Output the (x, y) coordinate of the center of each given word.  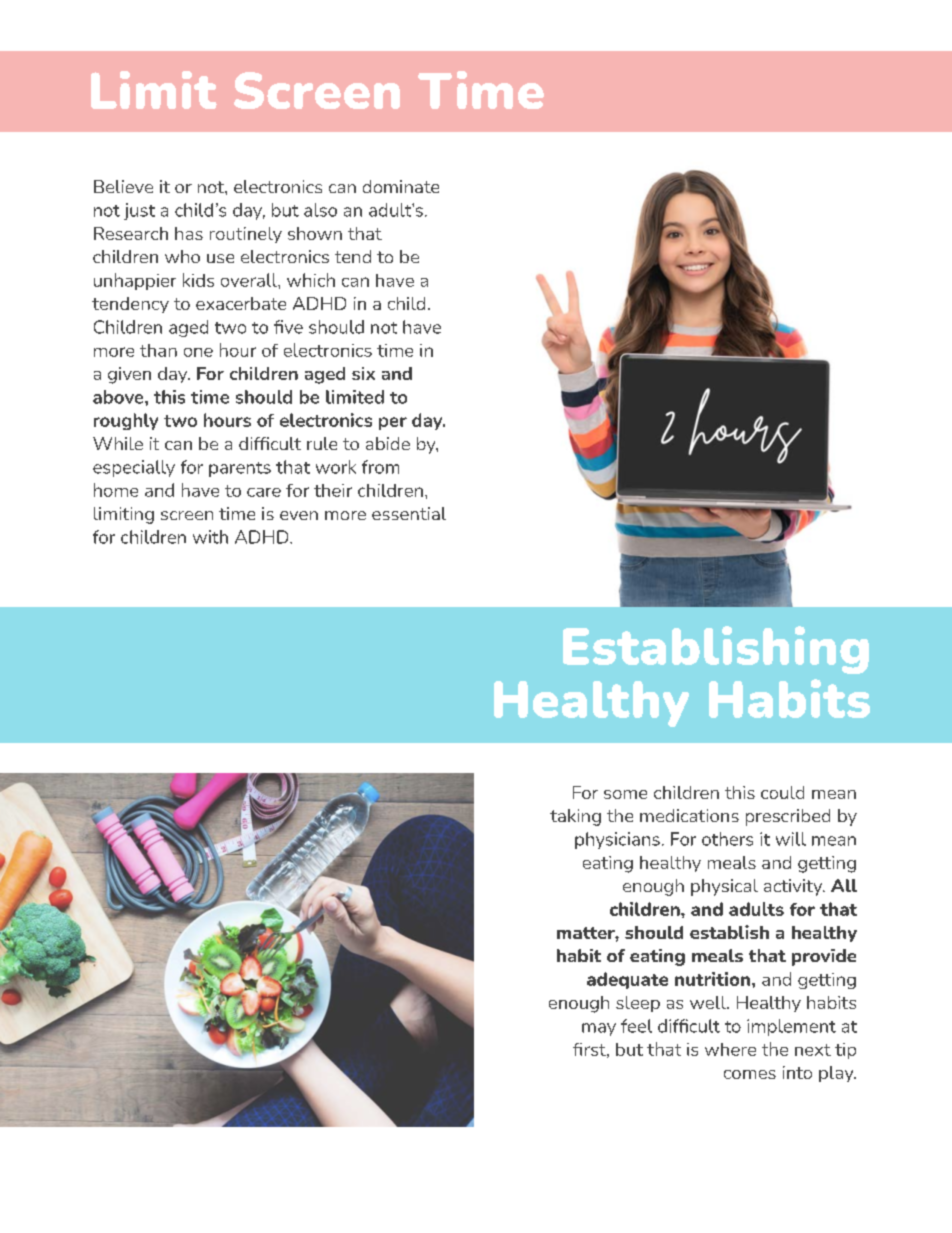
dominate (401, 186)
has (189, 233)
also (320, 210)
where (730, 1049)
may (599, 1029)
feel (636, 1026)
